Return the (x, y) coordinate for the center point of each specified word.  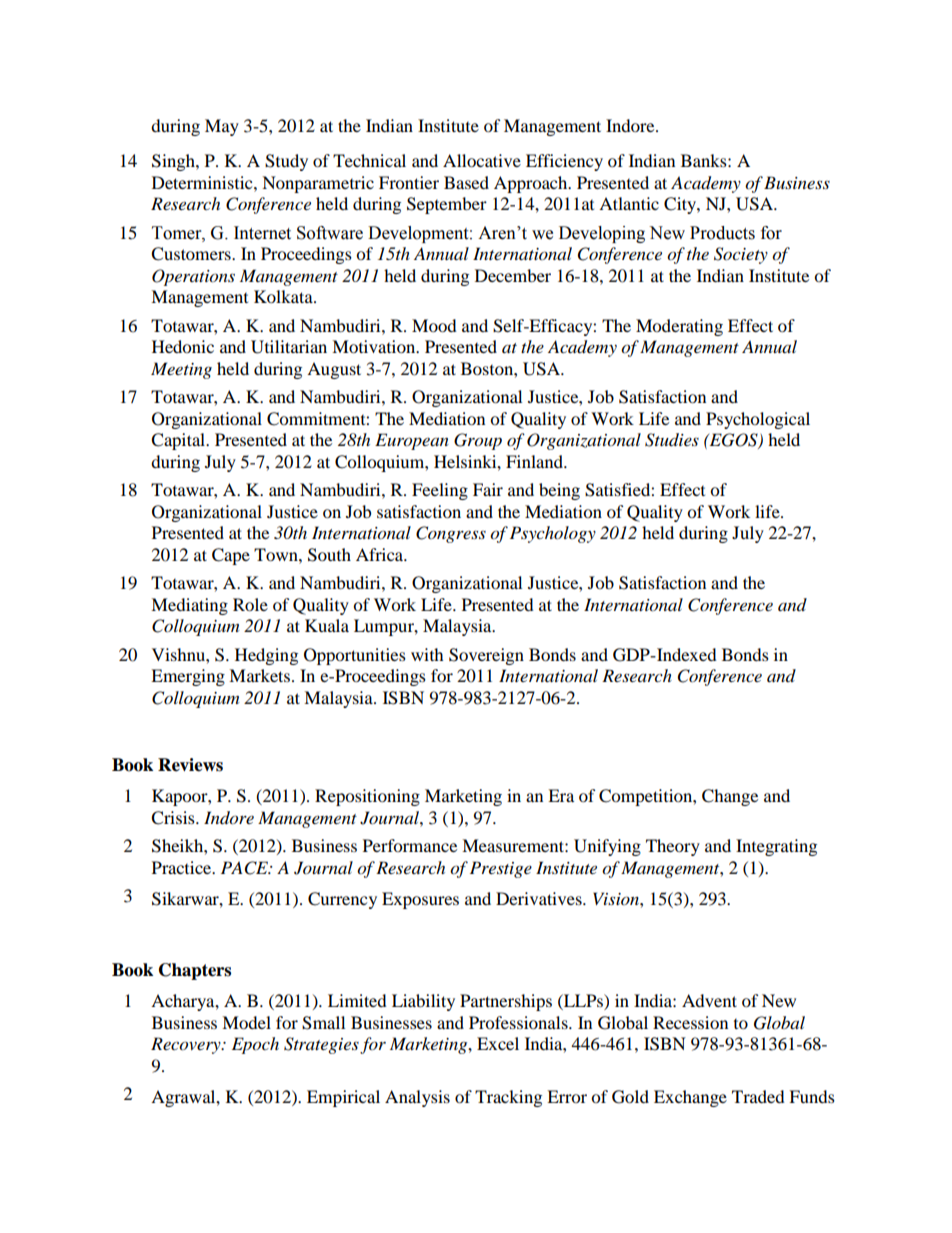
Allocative (482, 160)
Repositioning (367, 797)
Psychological (758, 420)
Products (722, 233)
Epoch (255, 1045)
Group (478, 441)
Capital (179, 441)
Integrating (776, 847)
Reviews (190, 765)
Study (286, 162)
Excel (498, 1043)
